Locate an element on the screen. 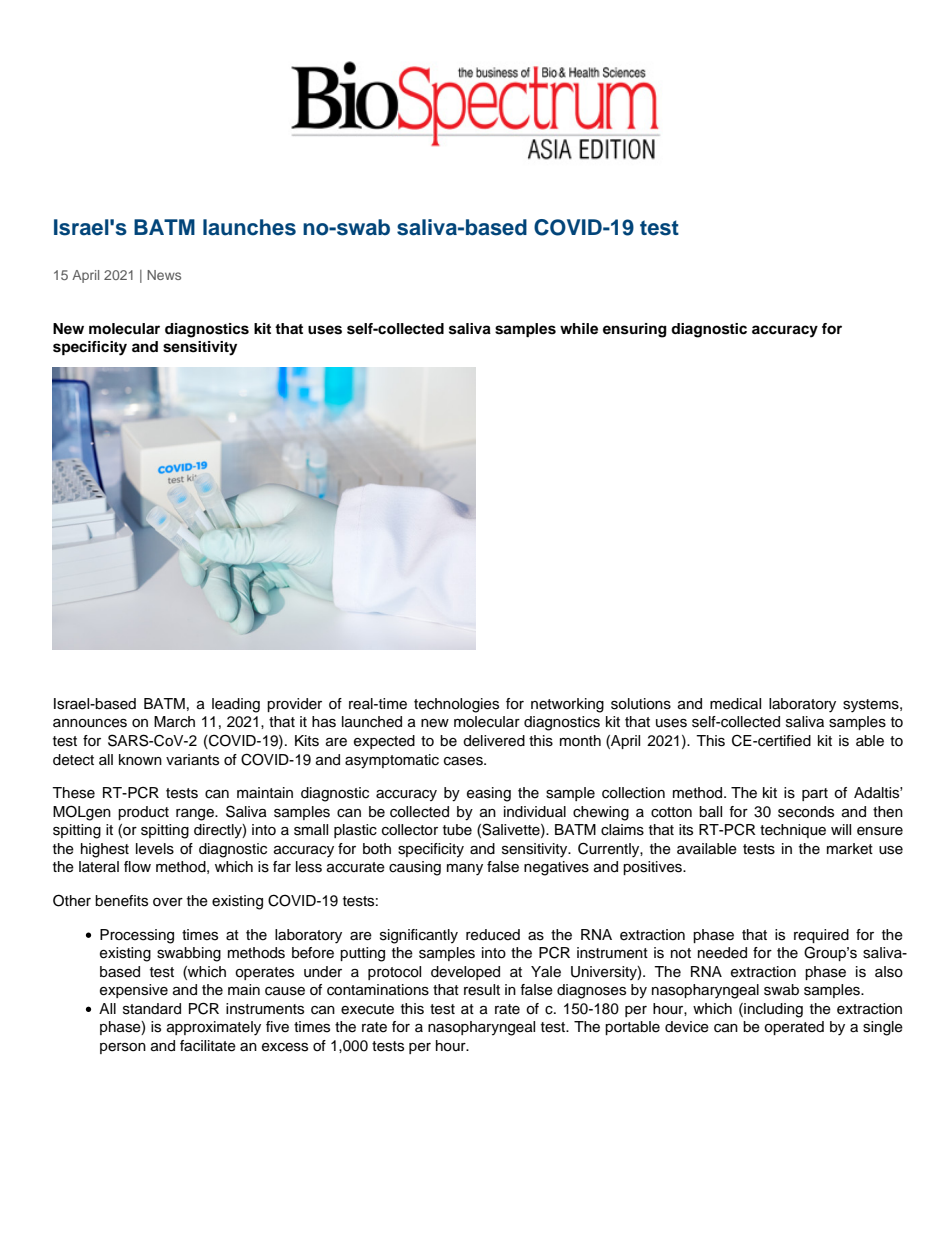  solutions is located at coordinates (641, 704).
